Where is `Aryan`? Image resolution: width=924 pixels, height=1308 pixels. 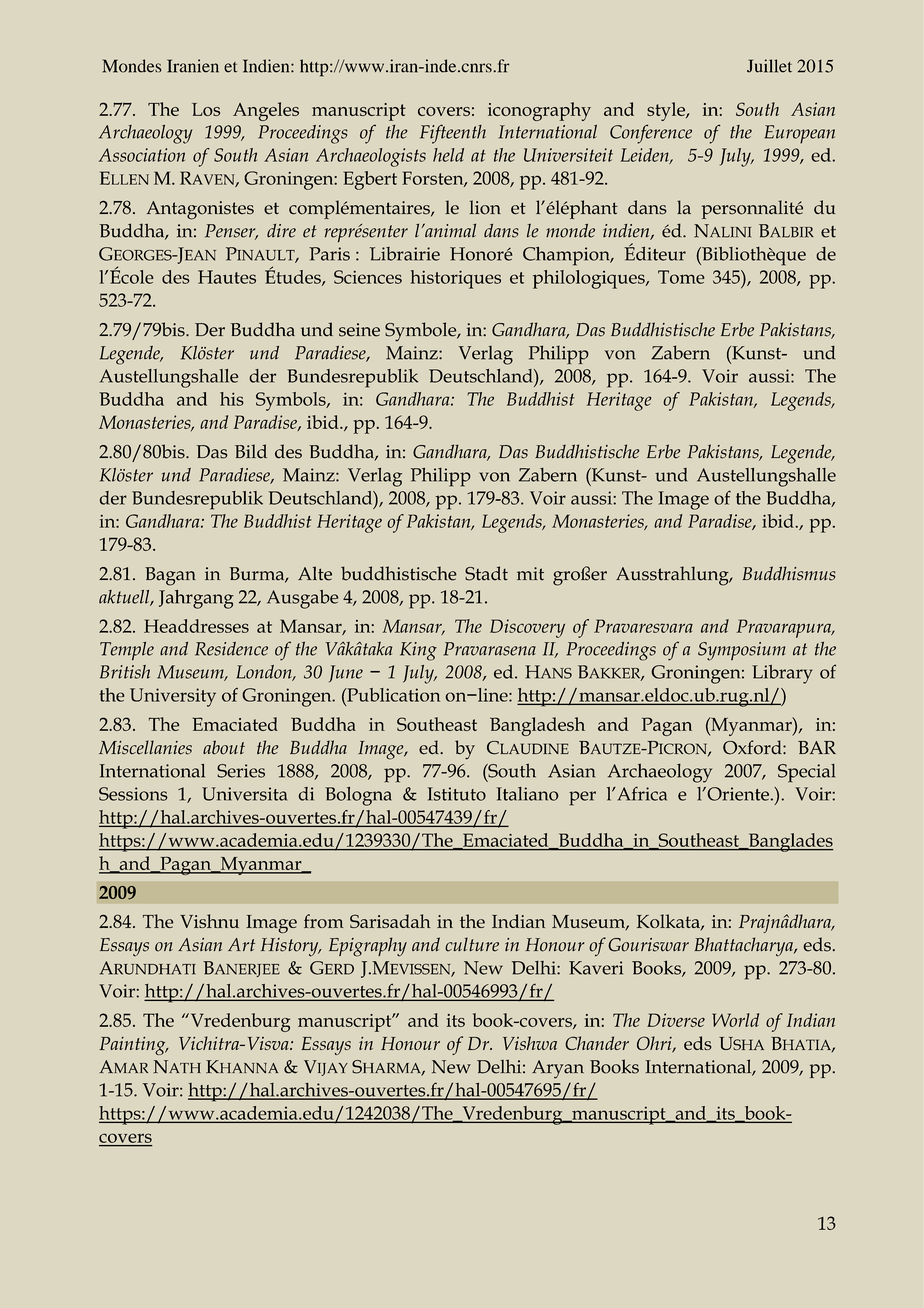
Aryan is located at coordinates (558, 1069).
